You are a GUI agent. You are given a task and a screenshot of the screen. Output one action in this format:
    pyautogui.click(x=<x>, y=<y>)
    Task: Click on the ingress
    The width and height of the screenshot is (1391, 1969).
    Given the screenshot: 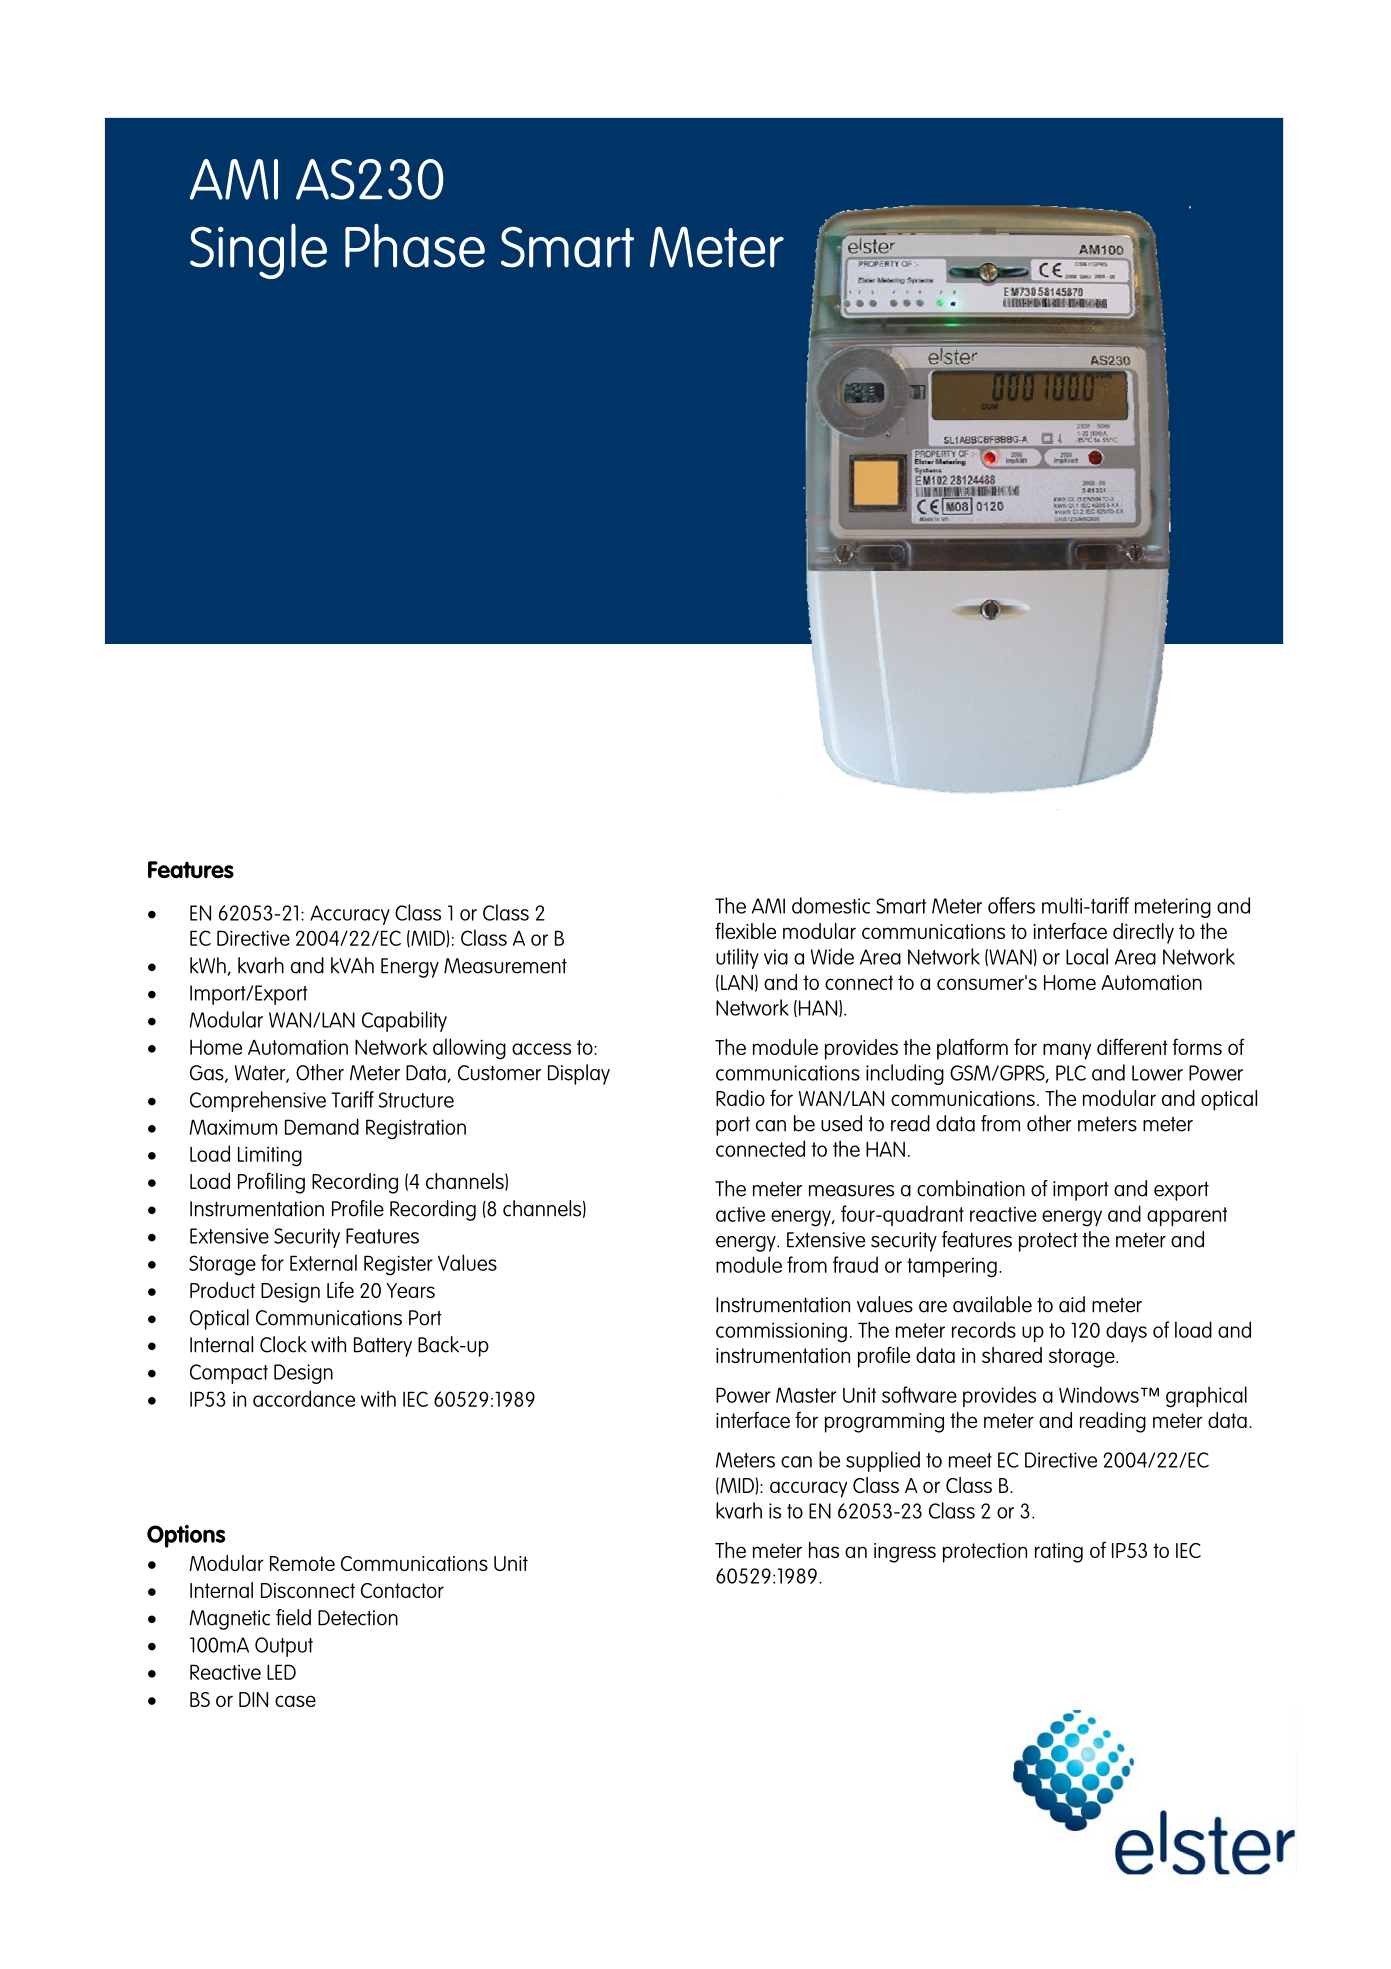 What is the action you would take?
    pyautogui.click(x=905, y=1553)
